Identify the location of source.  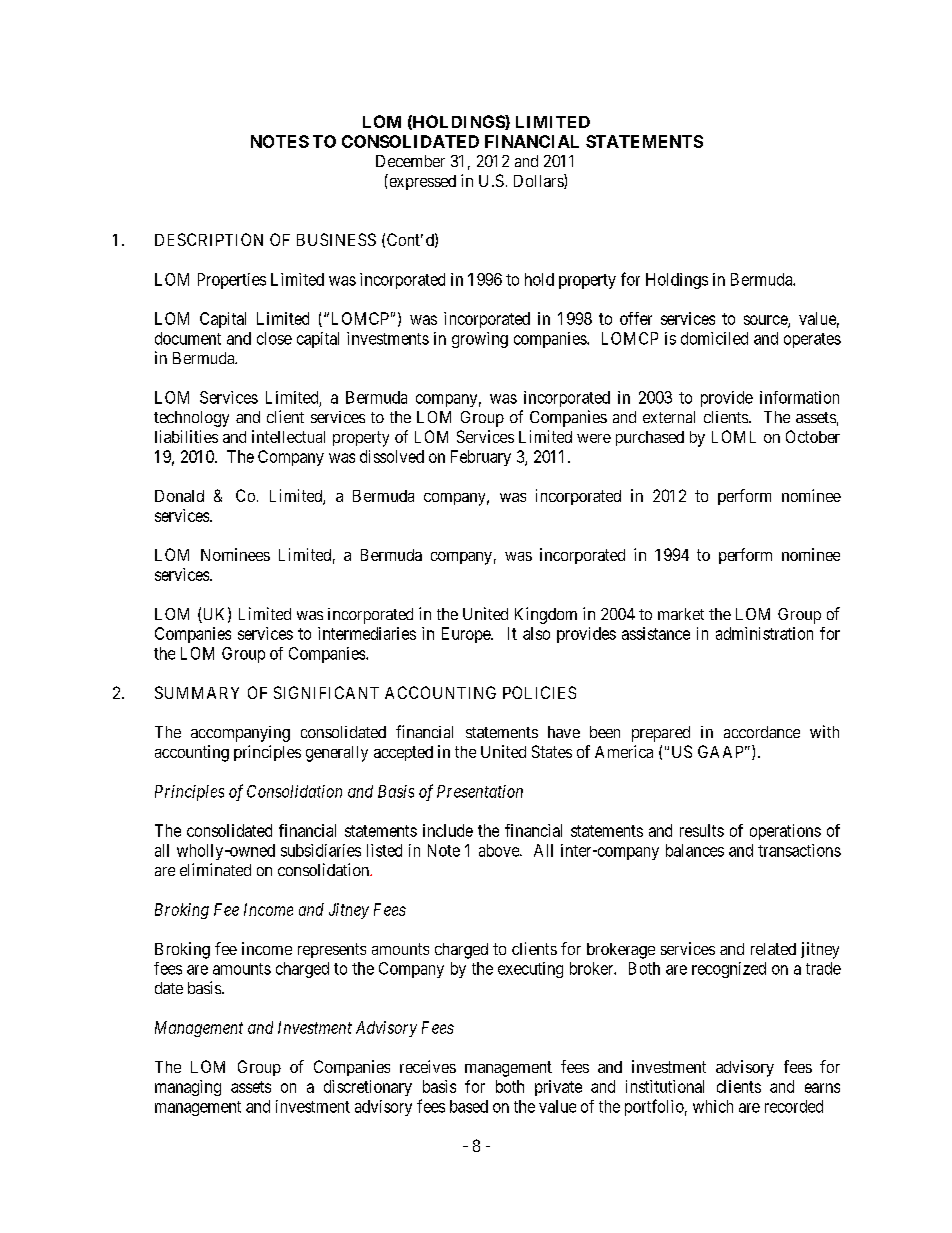
(766, 321).
